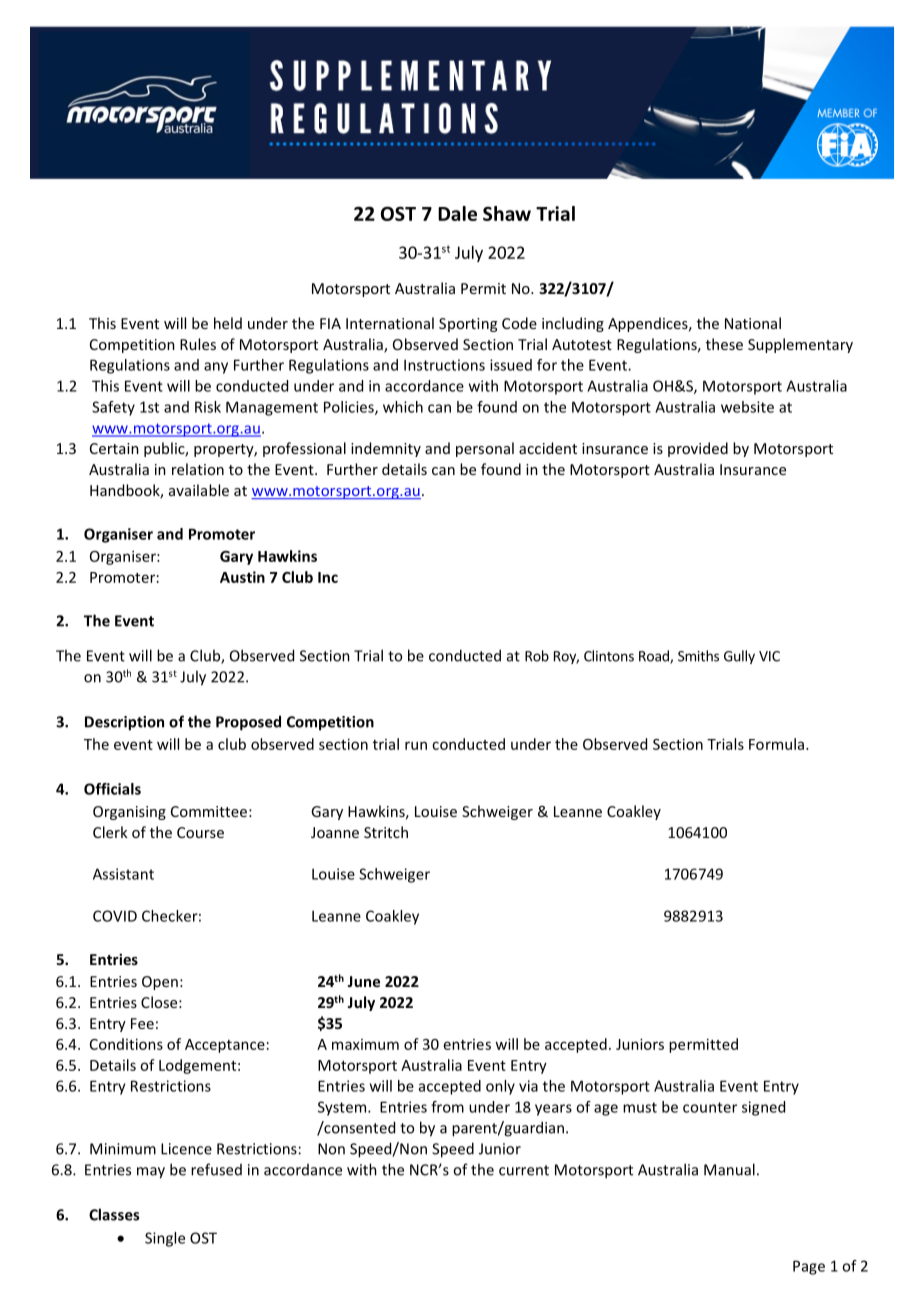 The width and height of the screenshot is (924, 1308). What do you see at coordinates (242, 577) in the screenshot?
I see `Austin` at bounding box center [242, 577].
